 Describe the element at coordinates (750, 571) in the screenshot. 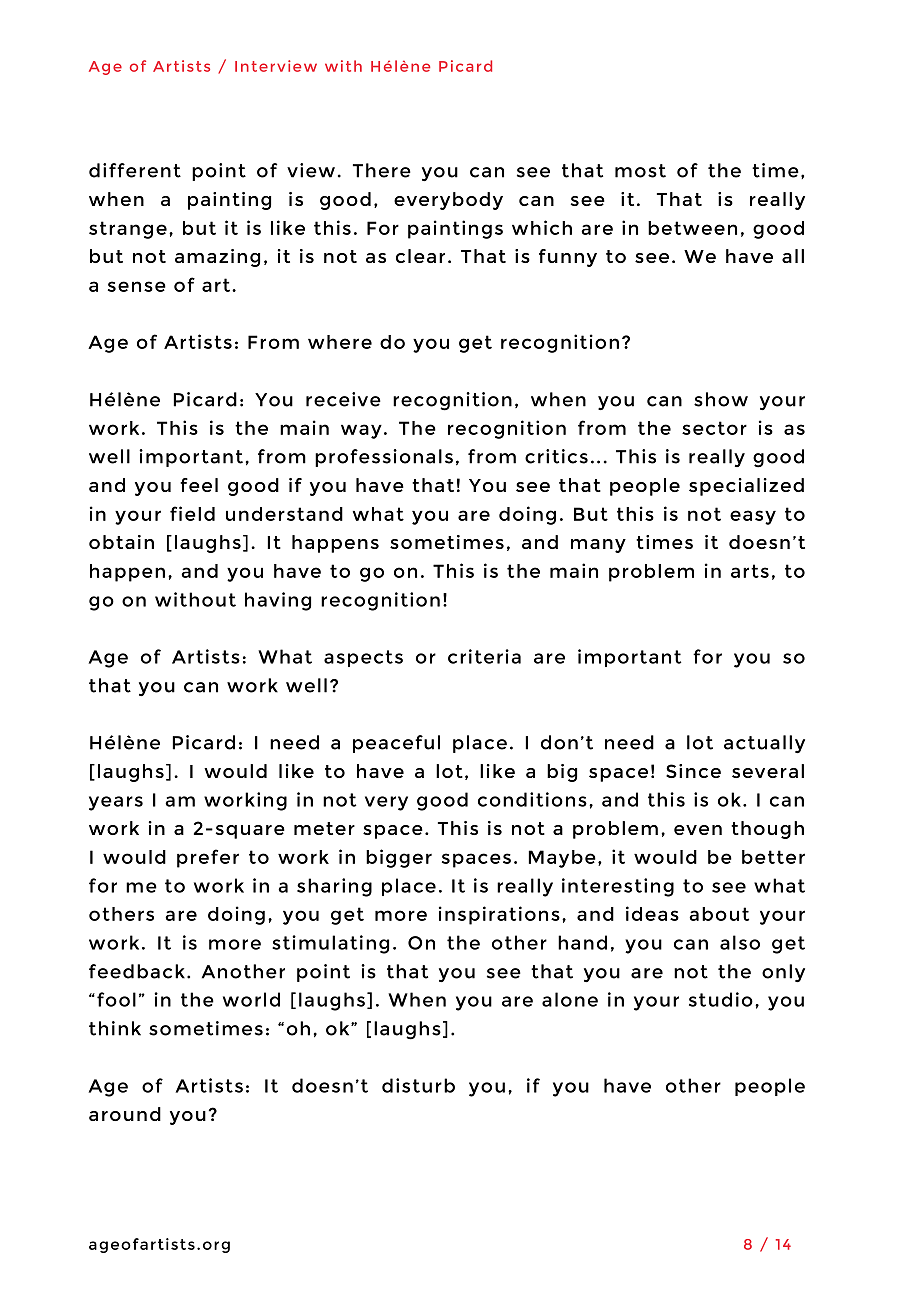

I see `arts` at that location.
